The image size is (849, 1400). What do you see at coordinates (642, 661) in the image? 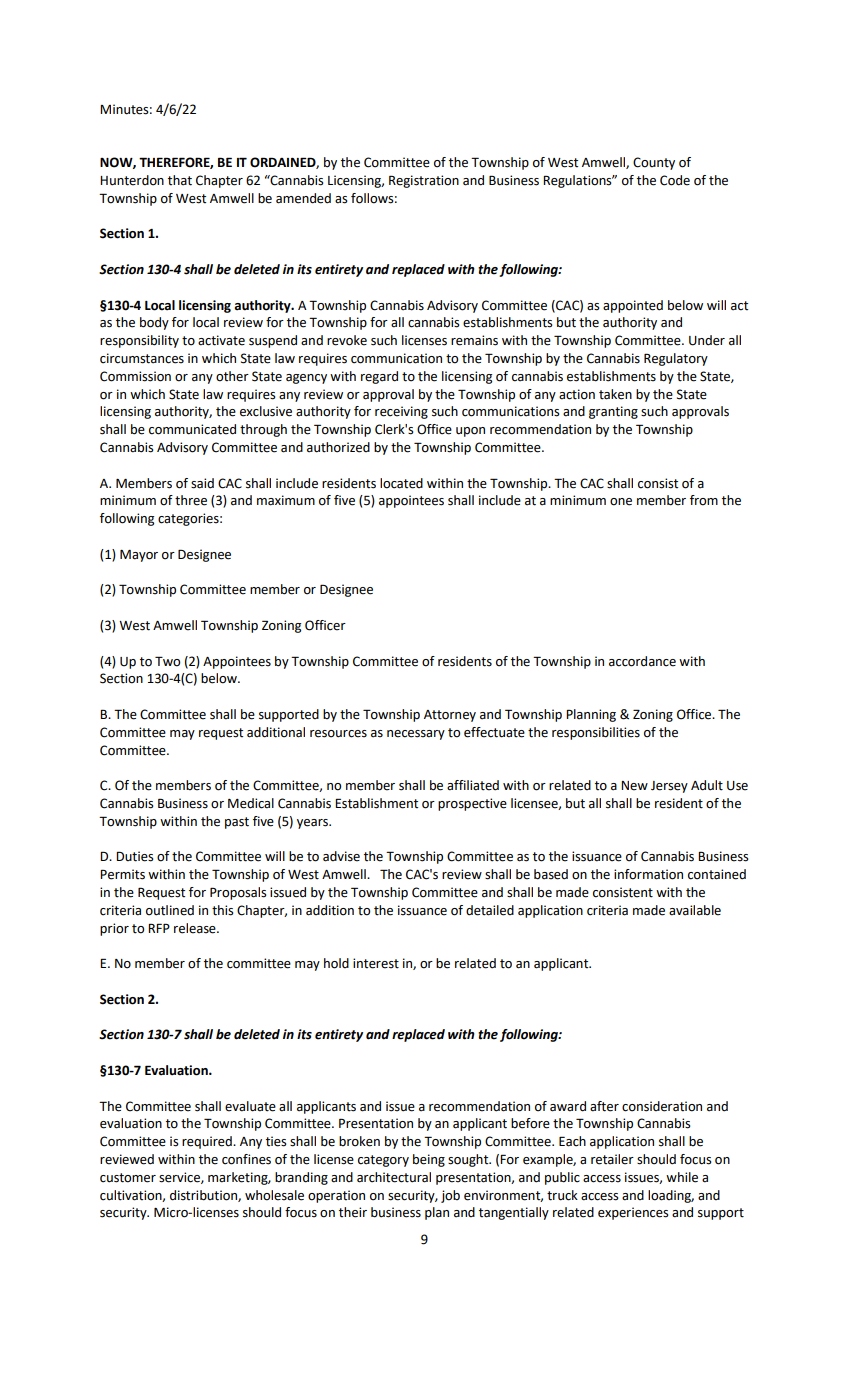
I see `accordance` at bounding box center [642, 661].
